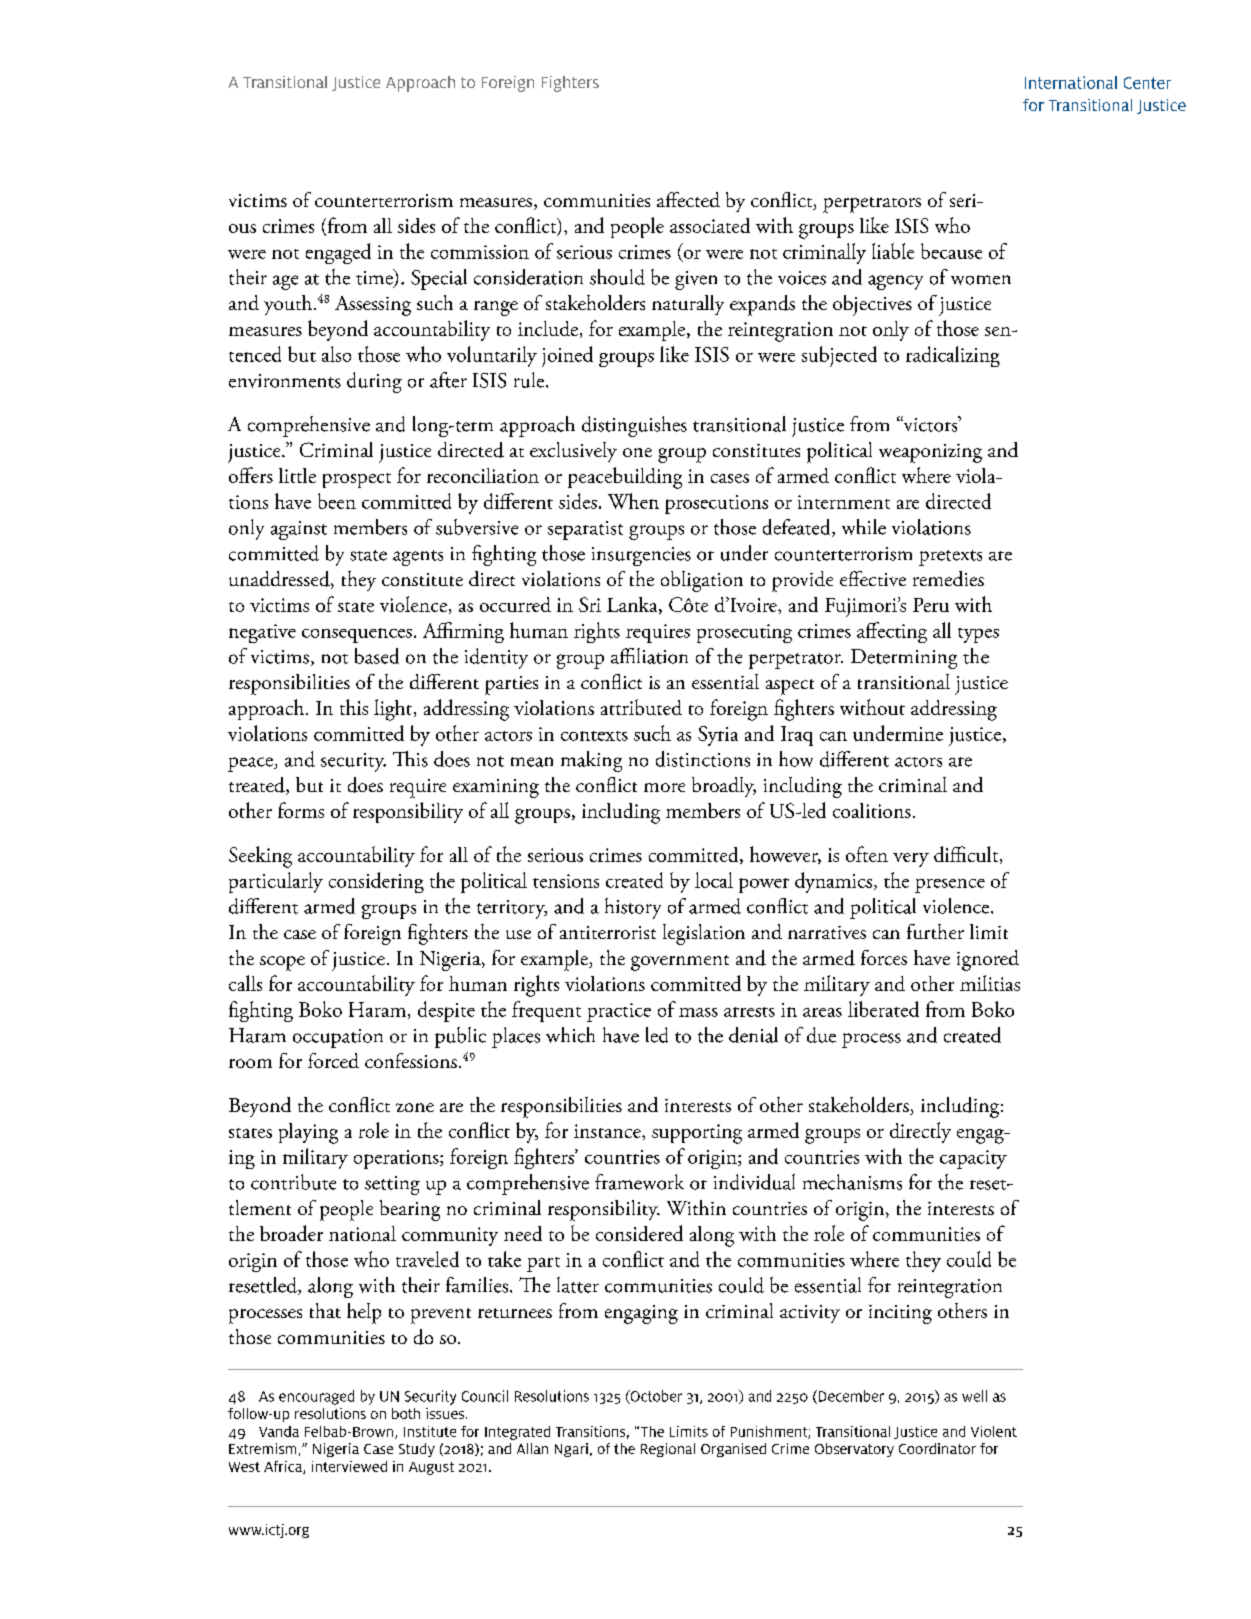  I want to click on weaponizing, so click(930, 453).
